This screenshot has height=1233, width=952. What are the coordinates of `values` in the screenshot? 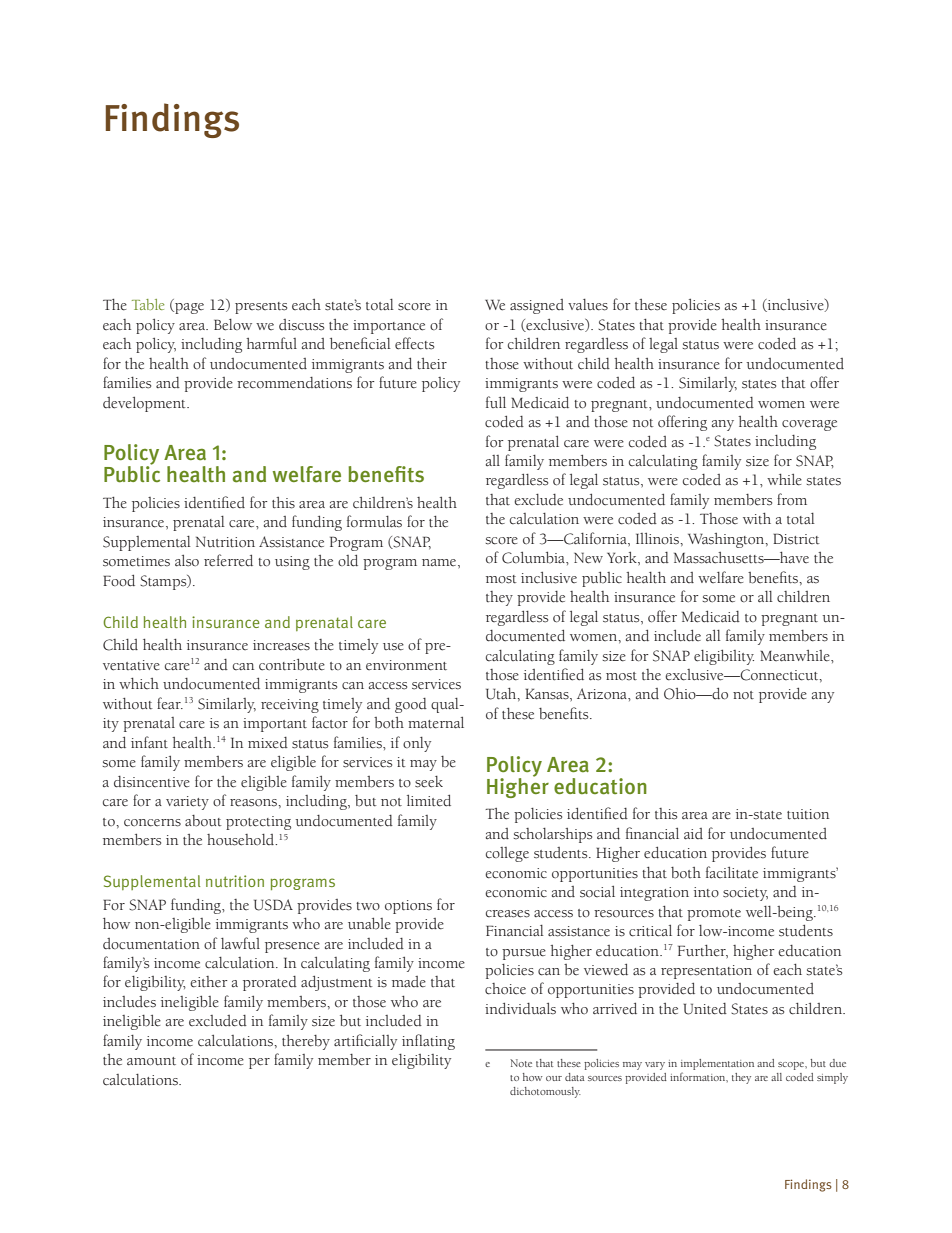 It's located at (588, 305).
